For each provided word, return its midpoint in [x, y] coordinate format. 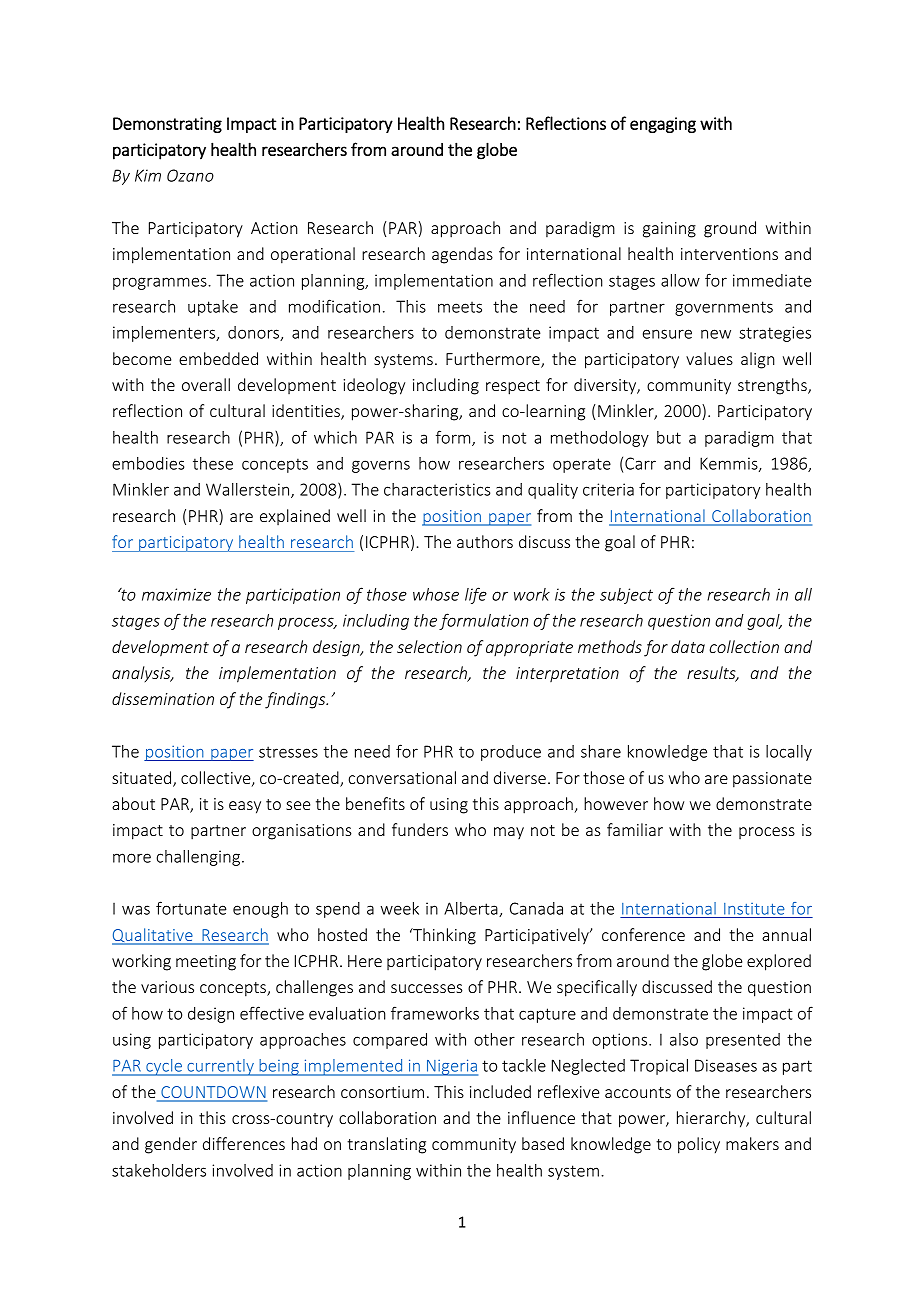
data [688, 646]
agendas [462, 255]
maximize [176, 594]
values [709, 358]
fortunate [191, 908]
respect [513, 387]
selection [429, 646]
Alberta [472, 909]
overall [206, 384]
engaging [663, 125]
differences [244, 1143]
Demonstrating [167, 125]
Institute [754, 909]
